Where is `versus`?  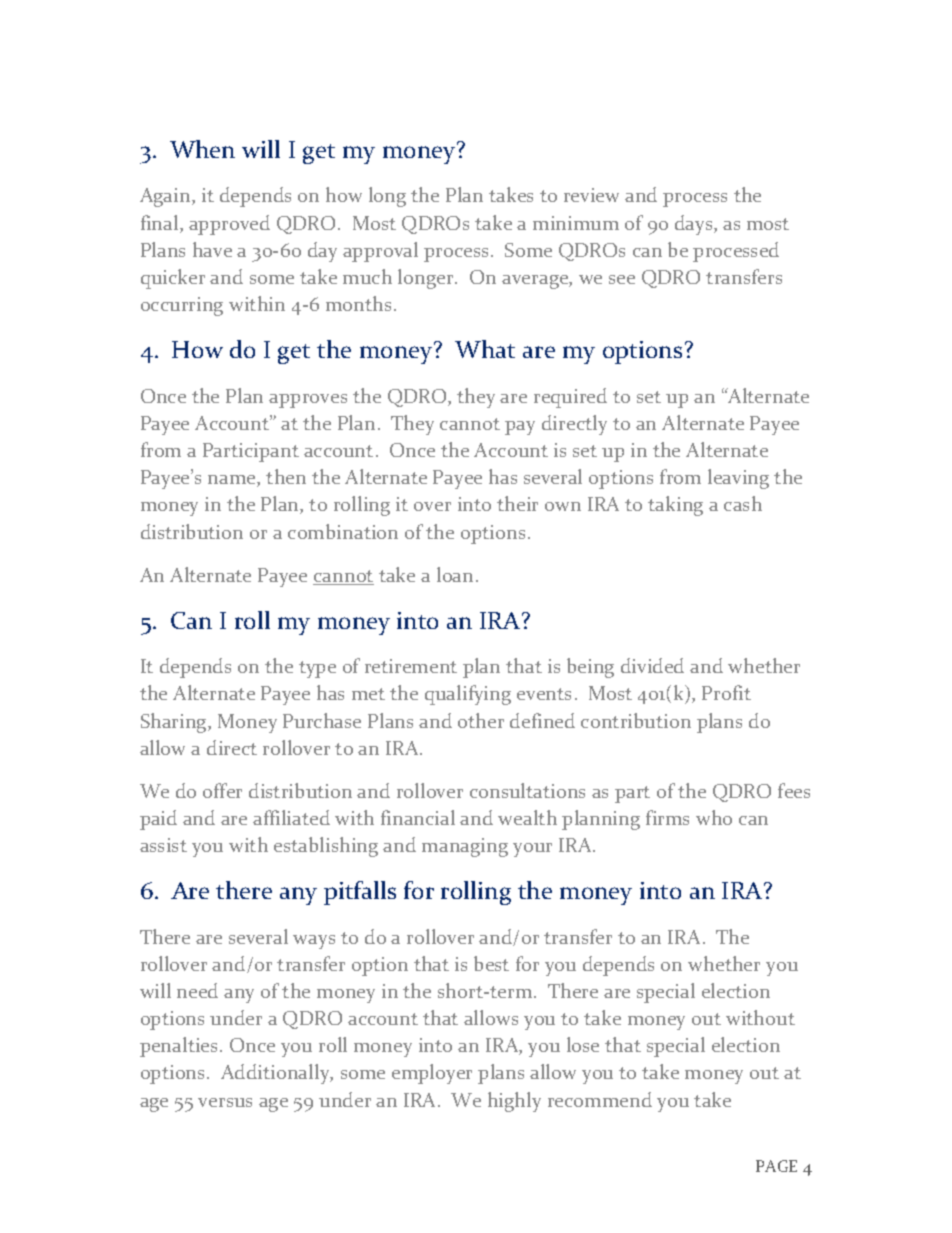
versus is located at coordinates (225, 1102).
